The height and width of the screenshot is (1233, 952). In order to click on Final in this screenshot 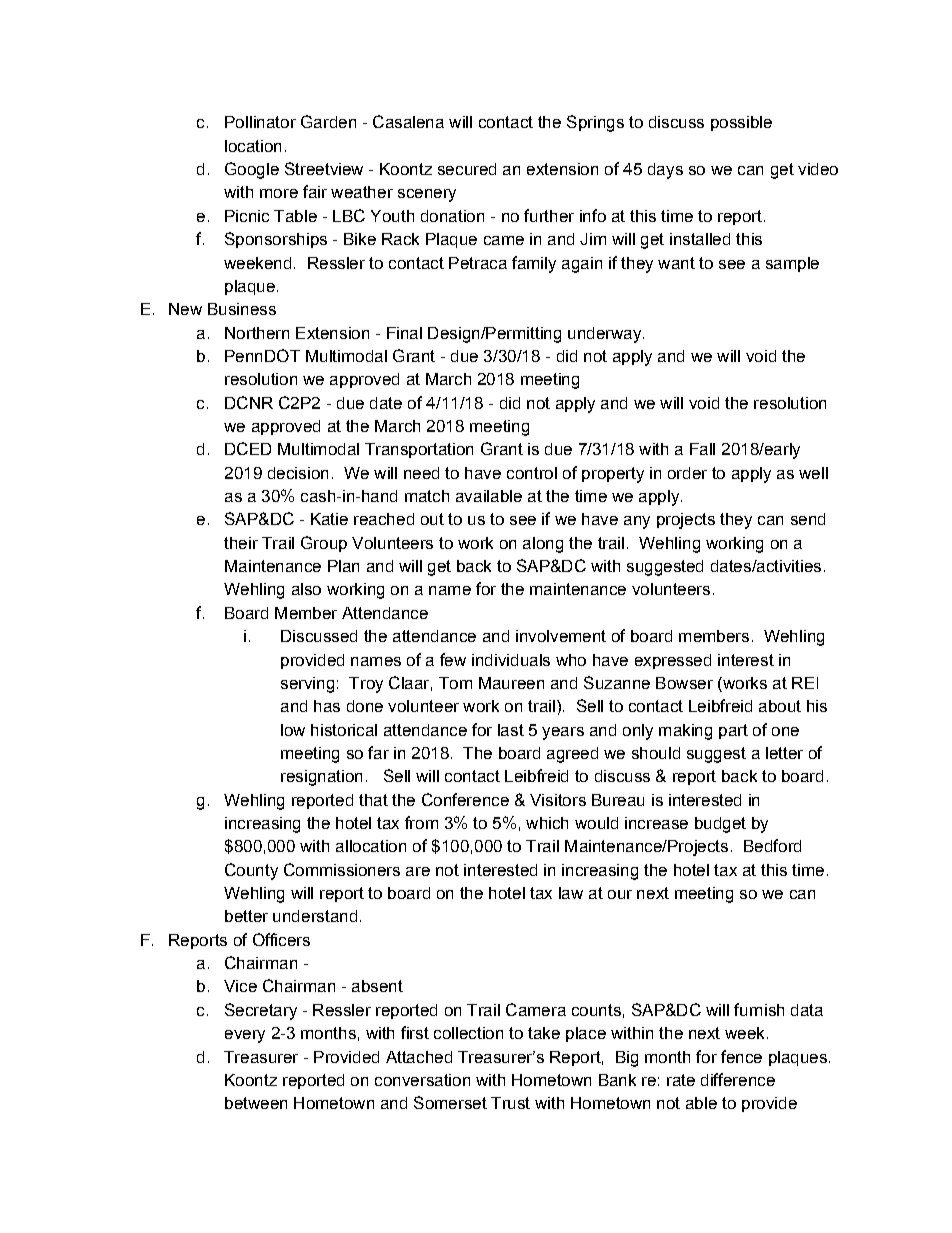, I will do `click(404, 333)`.
